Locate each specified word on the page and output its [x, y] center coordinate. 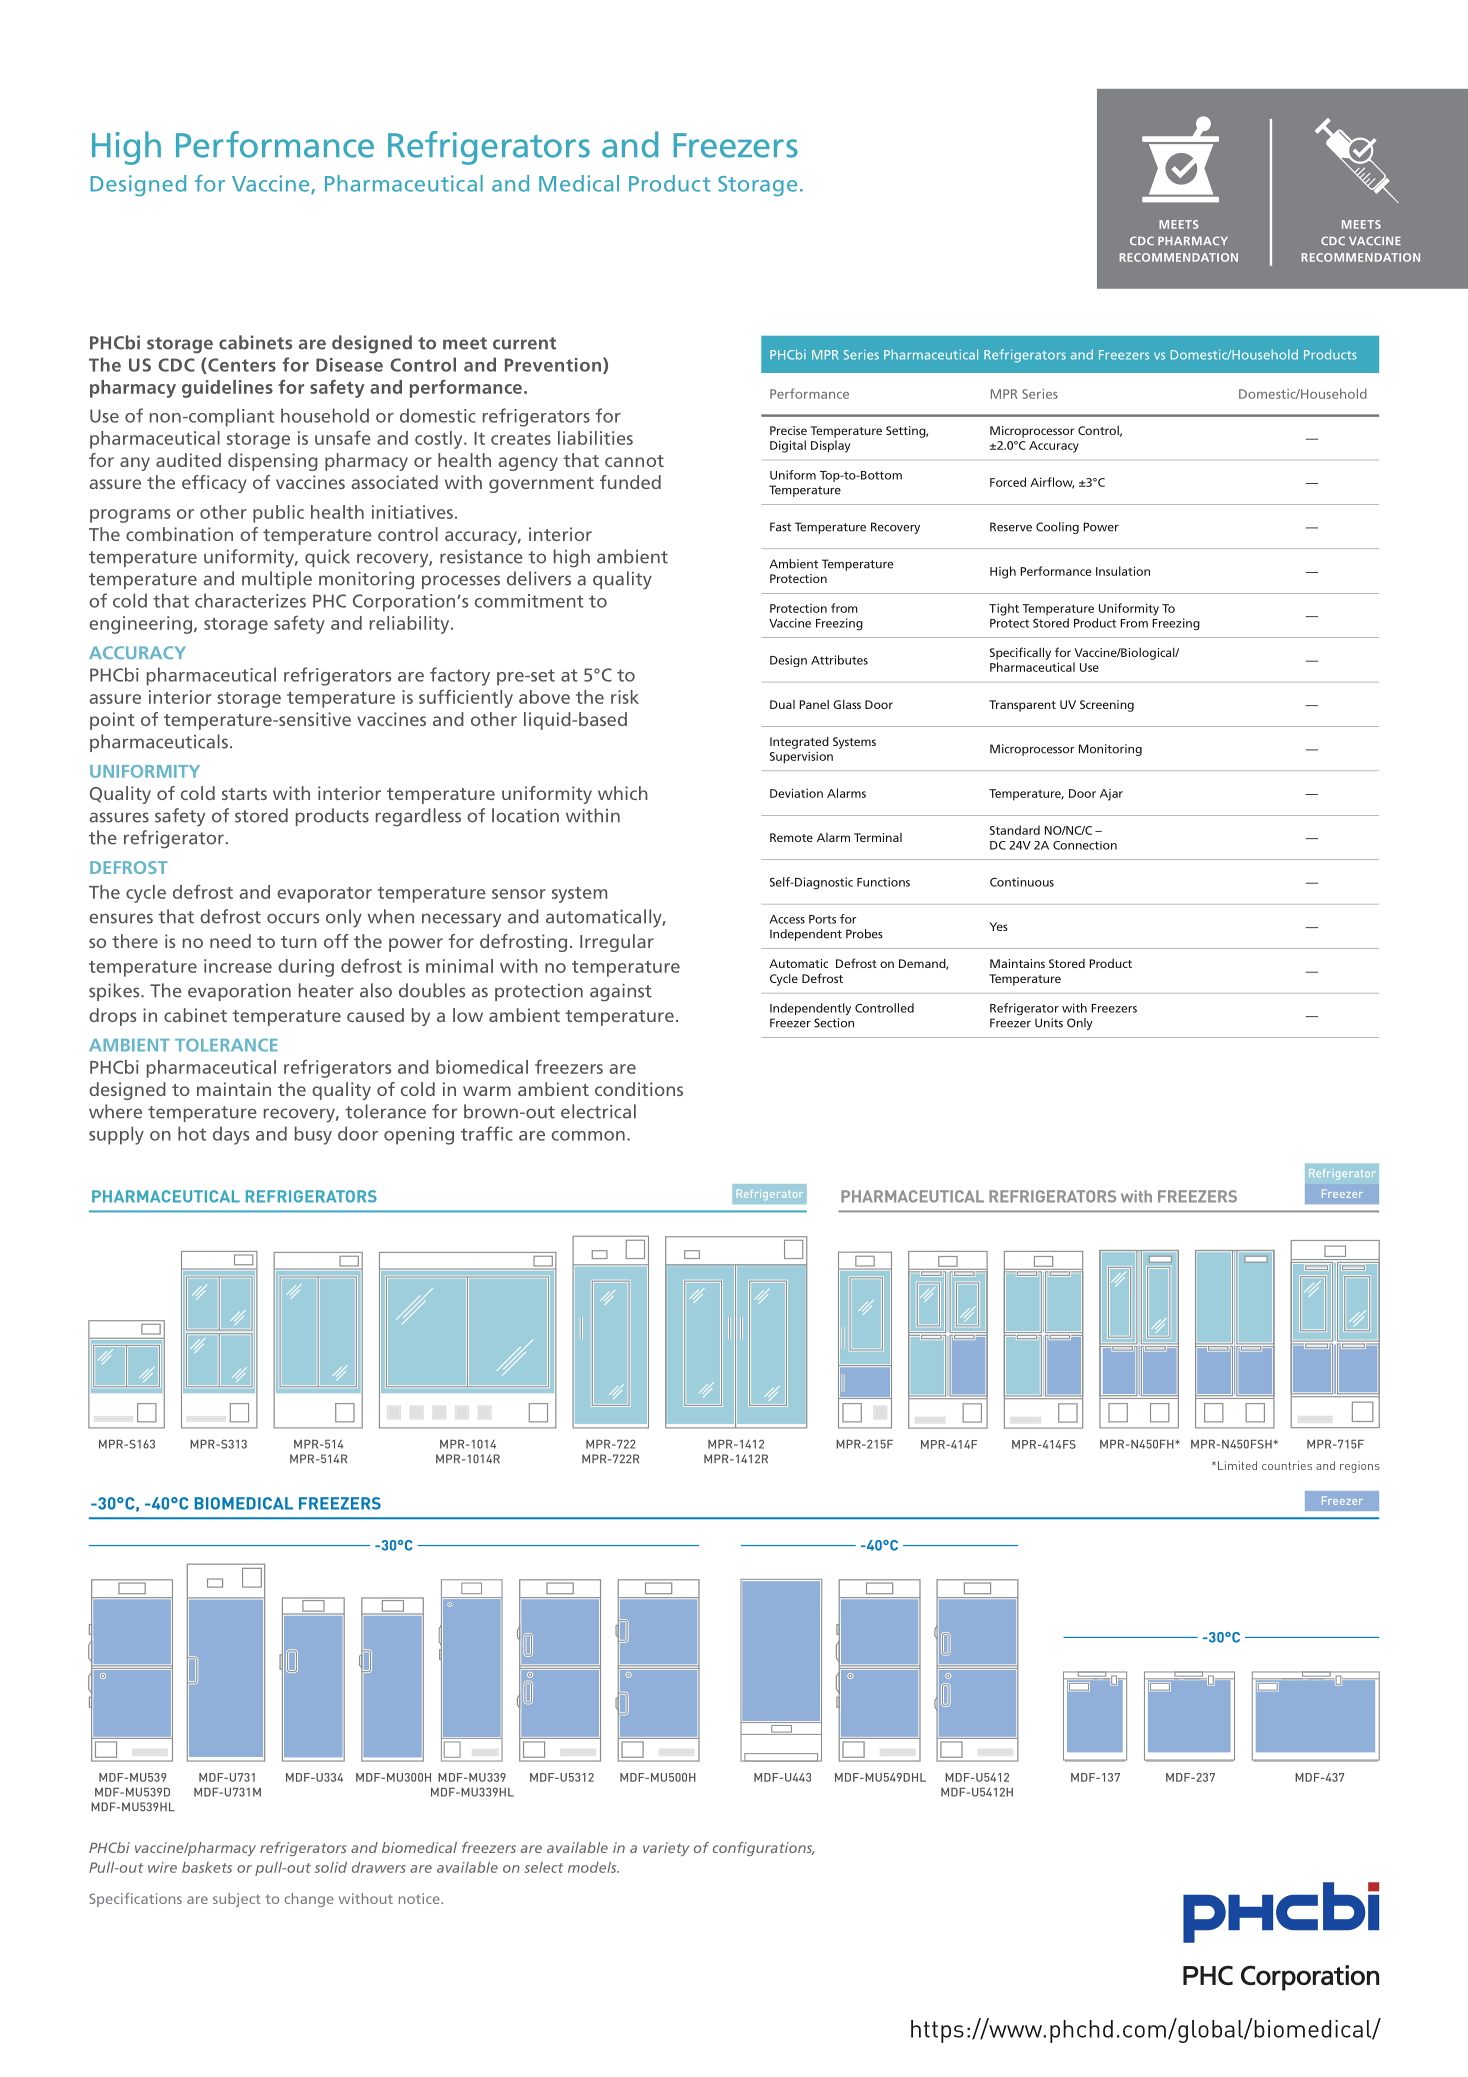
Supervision [801, 758]
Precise [788, 430]
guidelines [227, 389]
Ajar [1111, 795]
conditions [639, 1089]
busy [313, 1135]
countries [1287, 1465]
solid [331, 1867]
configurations [764, 1849]
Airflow [1052, 483]
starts [244, 794]
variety [666, 1849]
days [231, 1135]
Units [1049, 1023]
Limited [1237, 1465]
